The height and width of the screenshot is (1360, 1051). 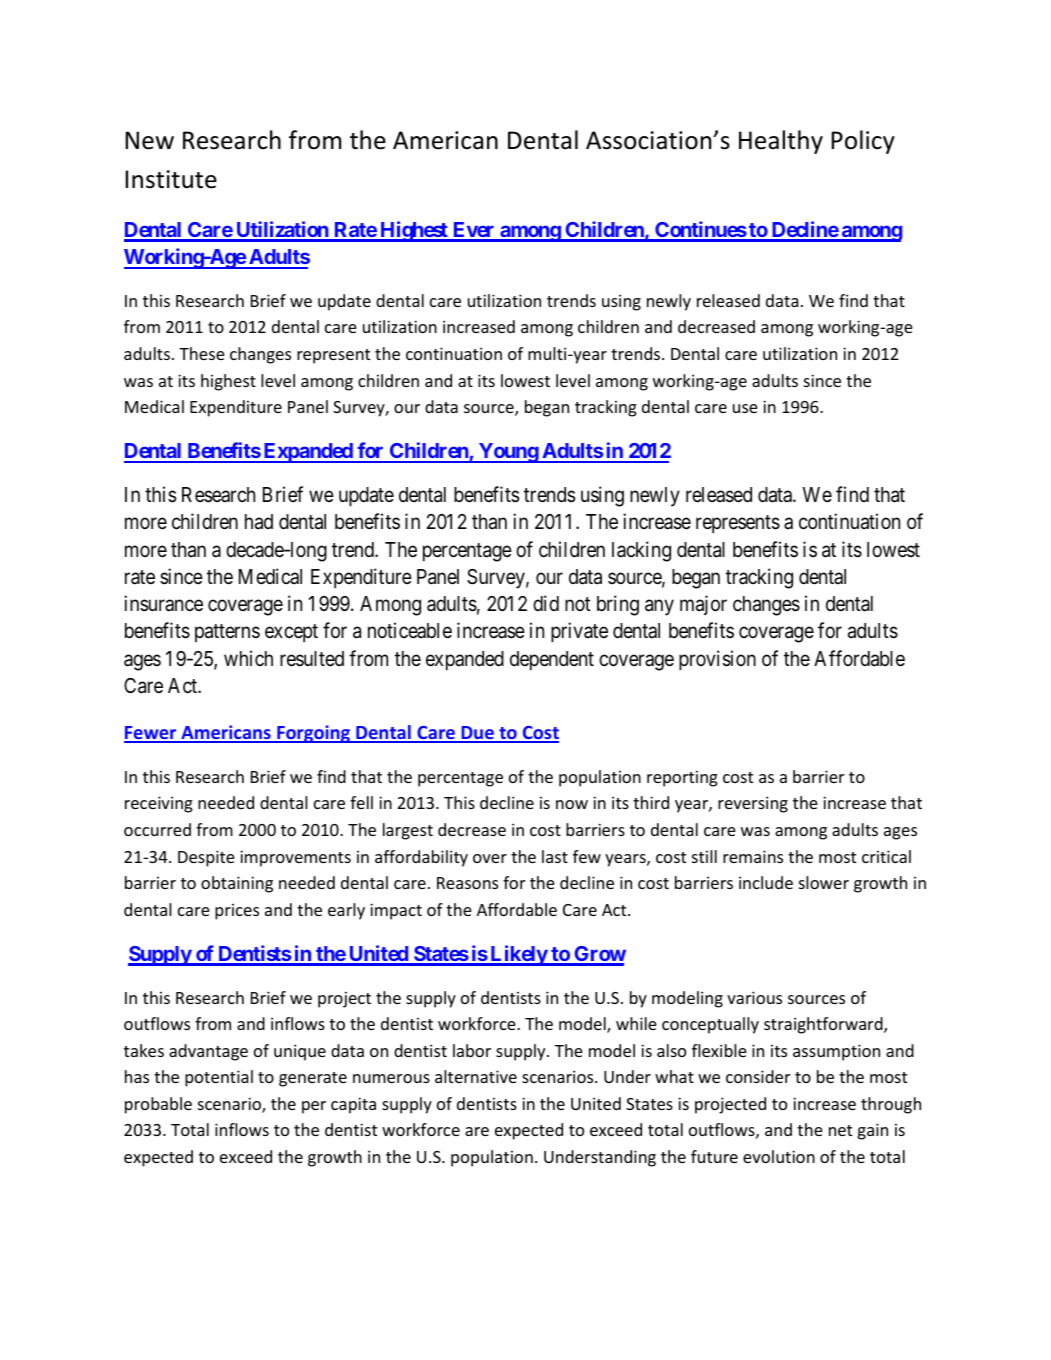 I want to click on dependent, so click(x=552, y=661).
